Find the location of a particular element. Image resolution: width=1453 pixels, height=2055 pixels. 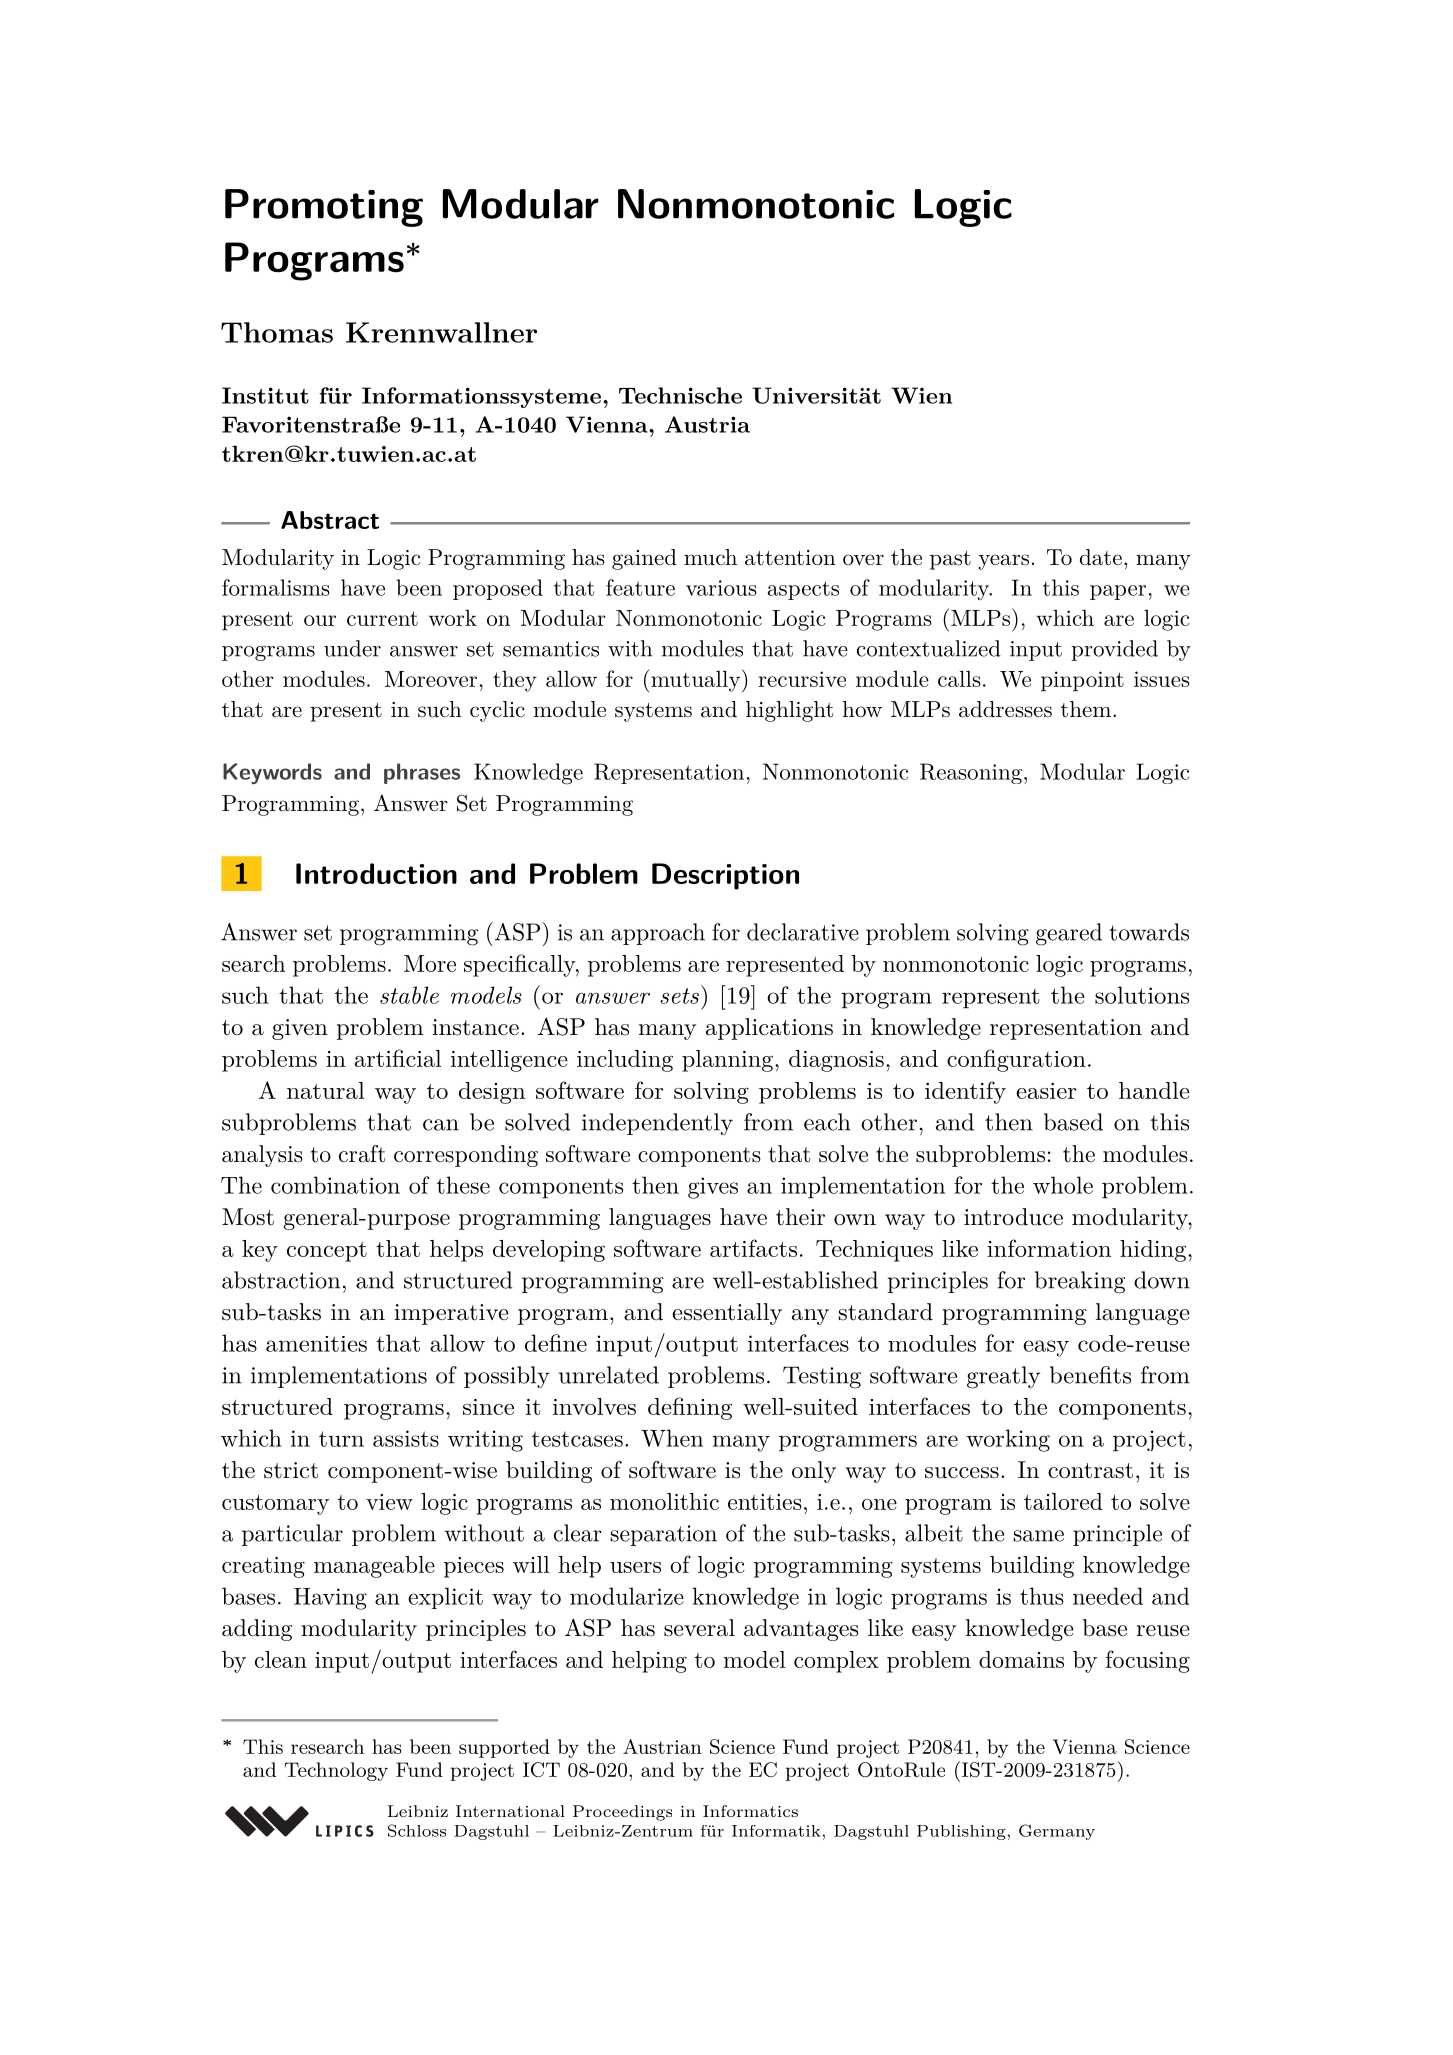

Technology is located at coordinates (336, 1771).
